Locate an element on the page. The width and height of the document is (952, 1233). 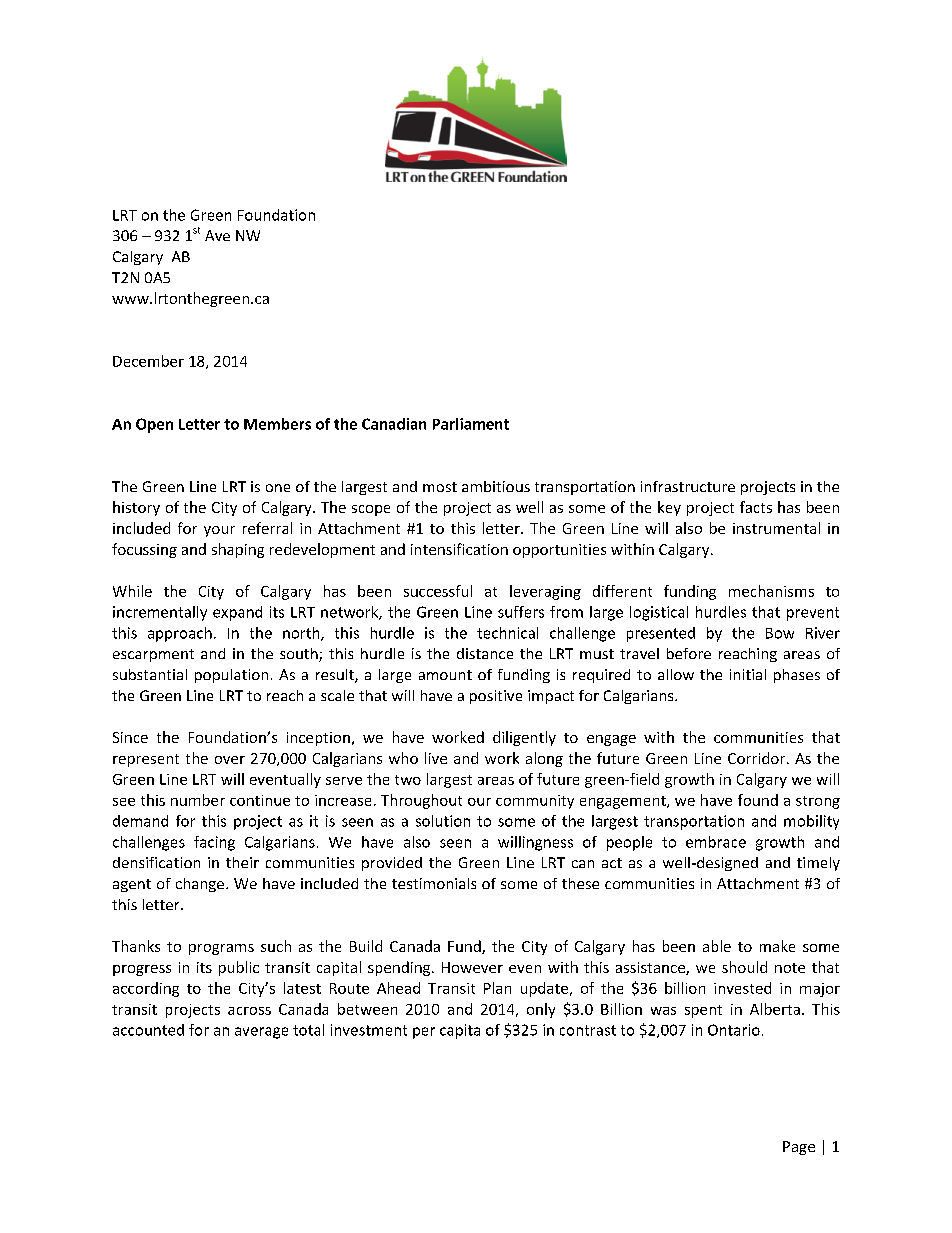
average is located at coordinates (261, 1033).
